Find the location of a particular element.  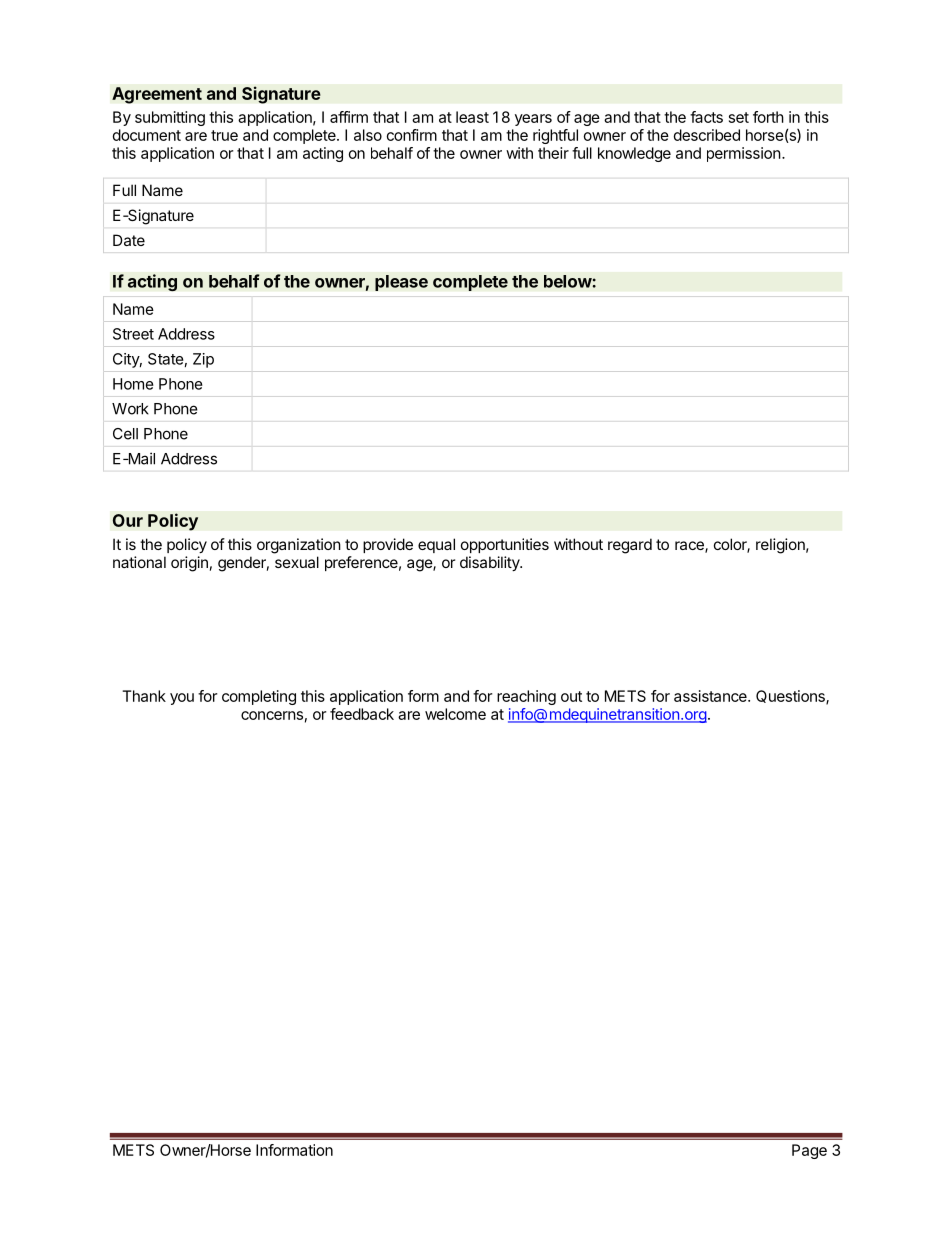

disability is located at coordinates (491, 563).
